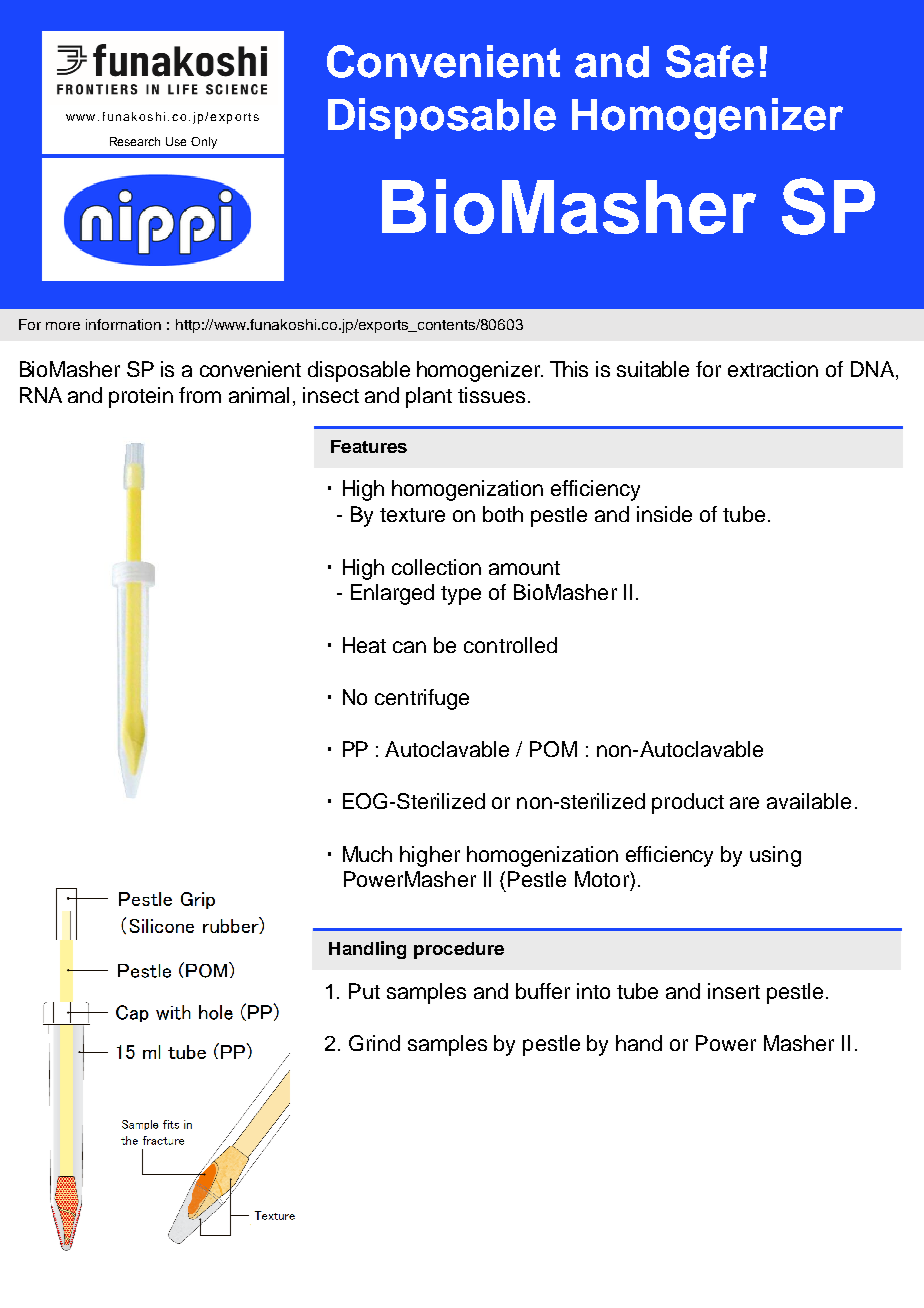  I want to click on centrifuge, so click(422, 699).
